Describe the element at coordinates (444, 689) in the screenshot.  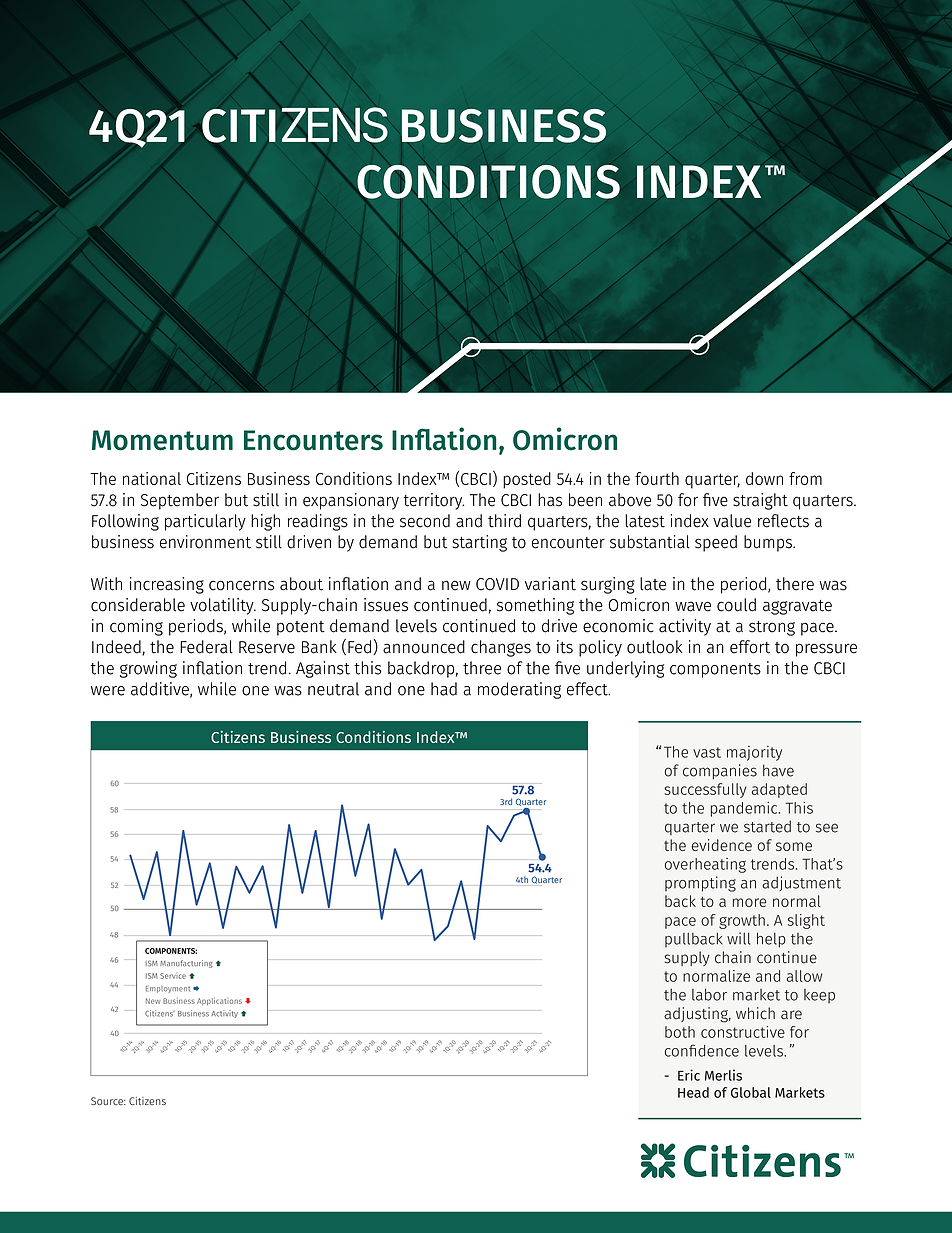
I see `had` at that location.
